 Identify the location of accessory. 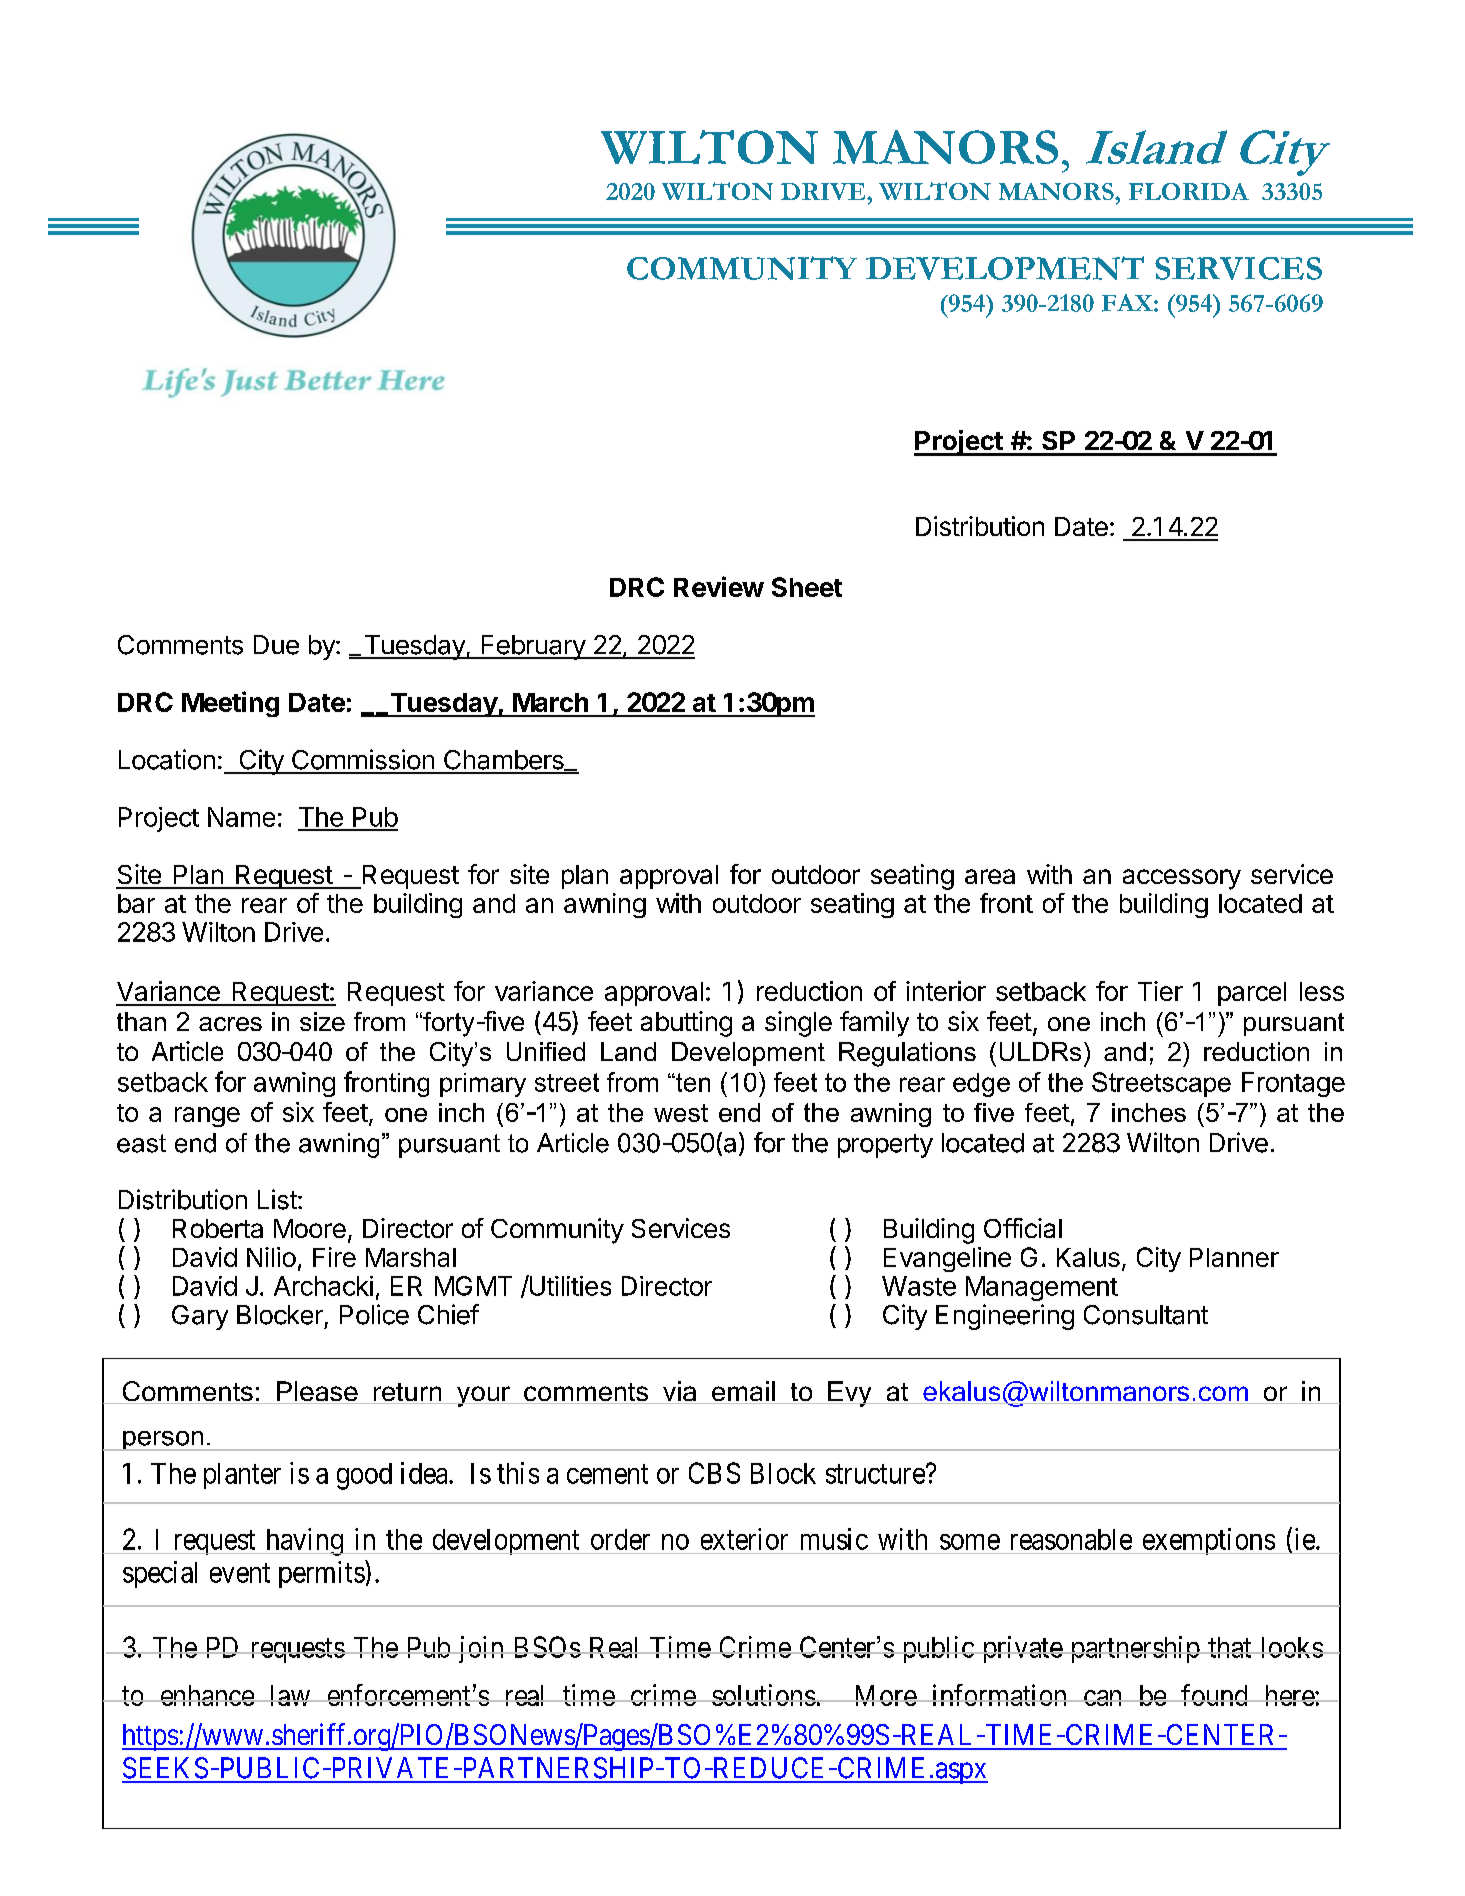
(1182, 879).
